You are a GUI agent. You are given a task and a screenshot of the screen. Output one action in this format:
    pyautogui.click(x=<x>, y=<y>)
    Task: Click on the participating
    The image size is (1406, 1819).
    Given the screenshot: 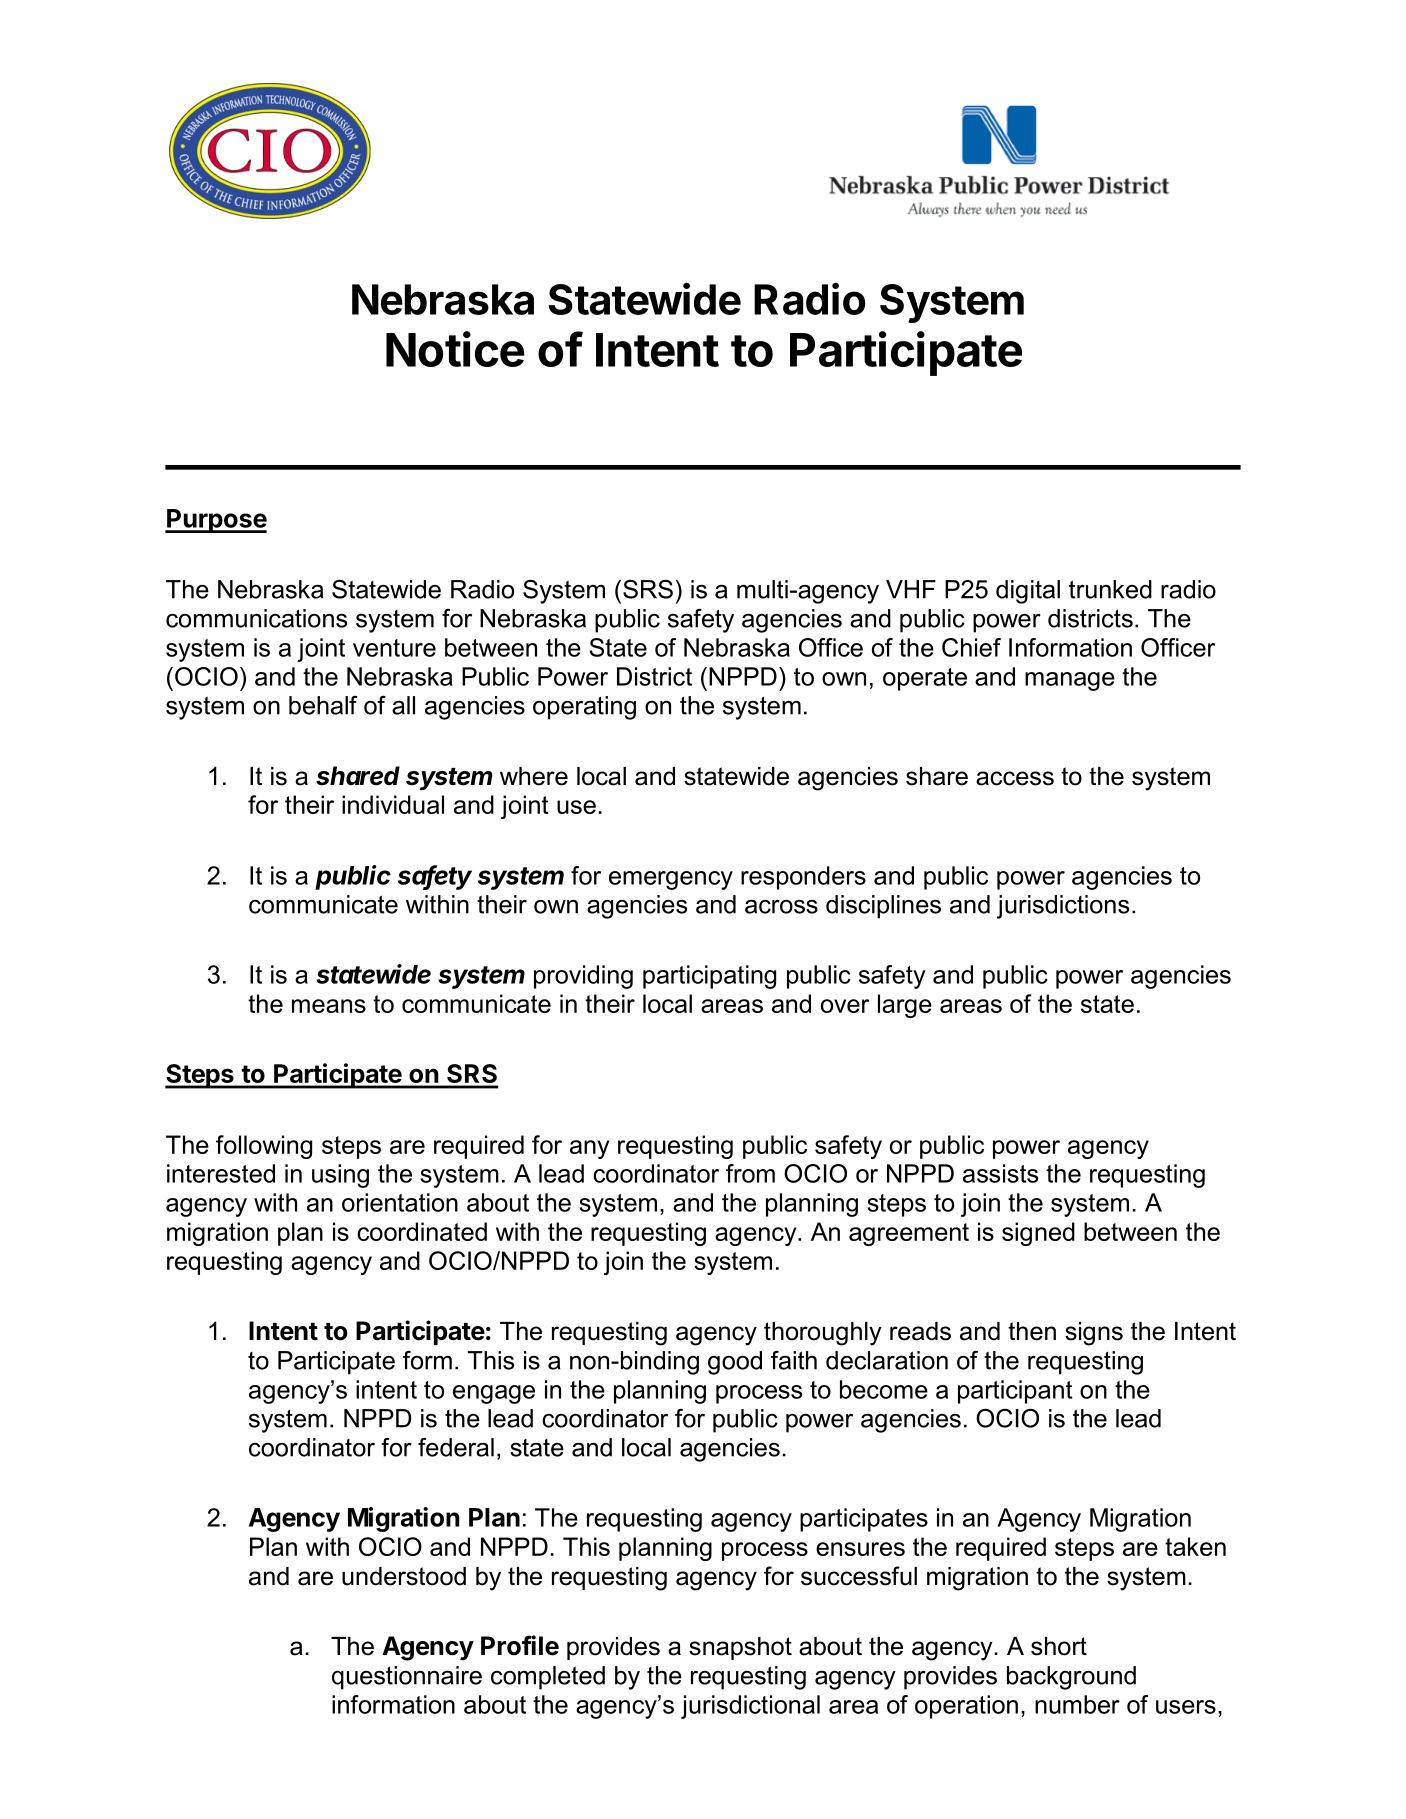 What is the action you would take?
    pyautogui.click(x=709, y=977)
